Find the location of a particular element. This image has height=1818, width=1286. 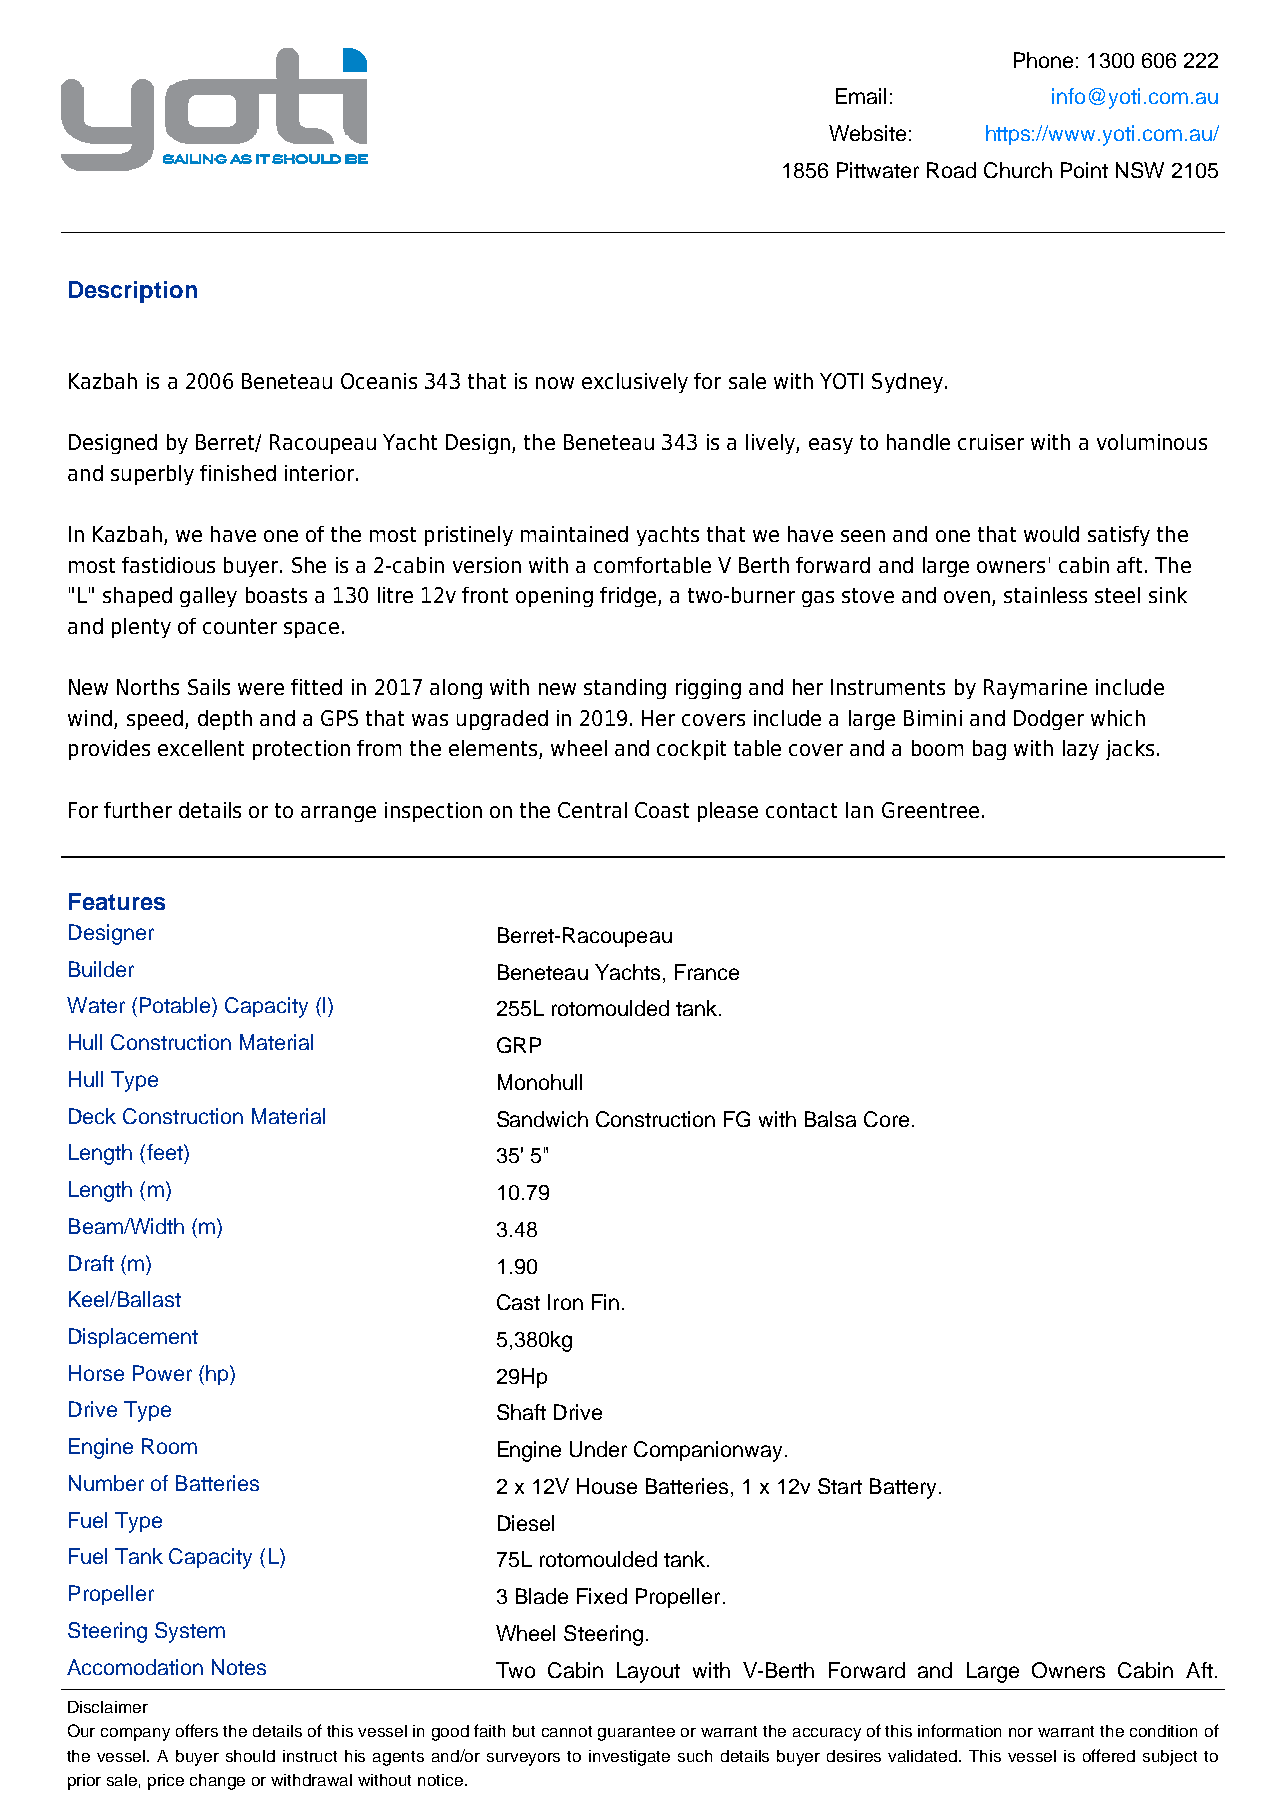

offers is located at coordinates (197, 1730).
